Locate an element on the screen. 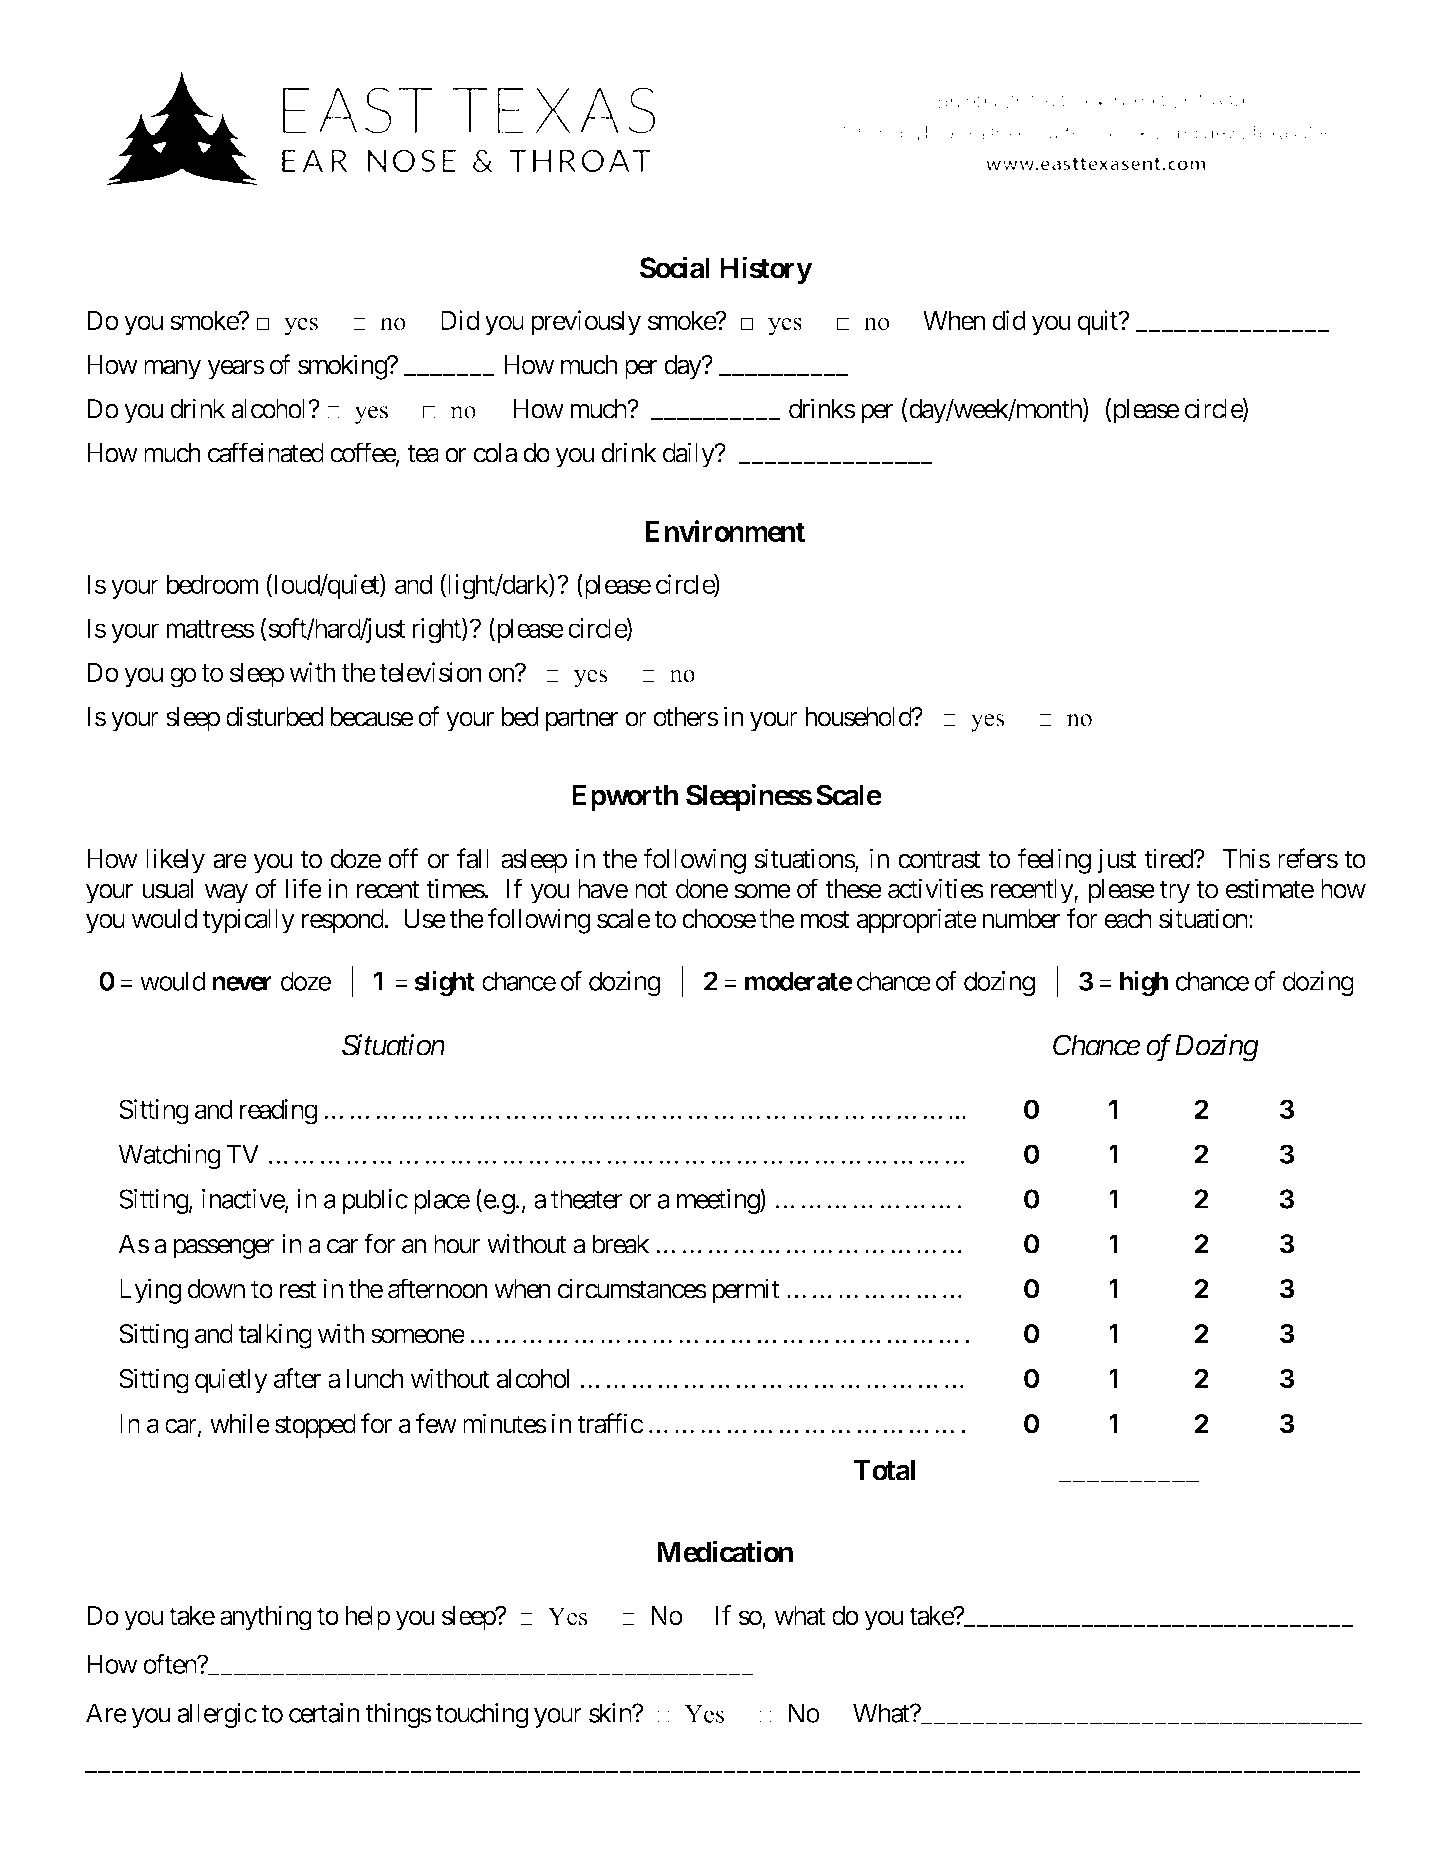  disturbed is located at coordinates (274, 716).
